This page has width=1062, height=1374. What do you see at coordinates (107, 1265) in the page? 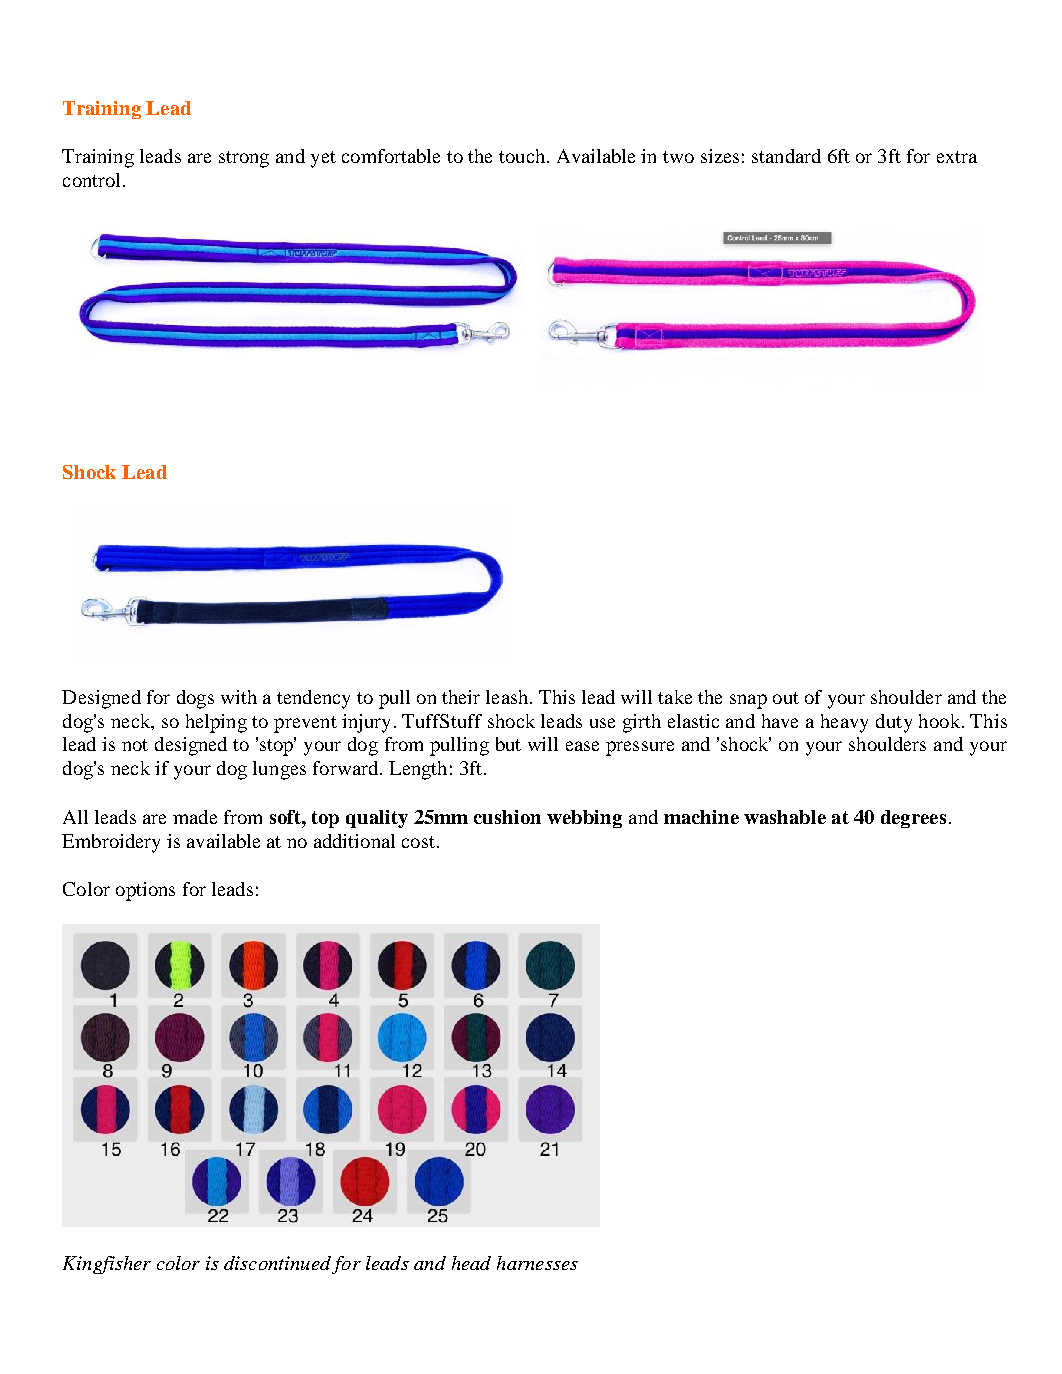
I see `Kingfisher` at bounding box center [107, 1265].
